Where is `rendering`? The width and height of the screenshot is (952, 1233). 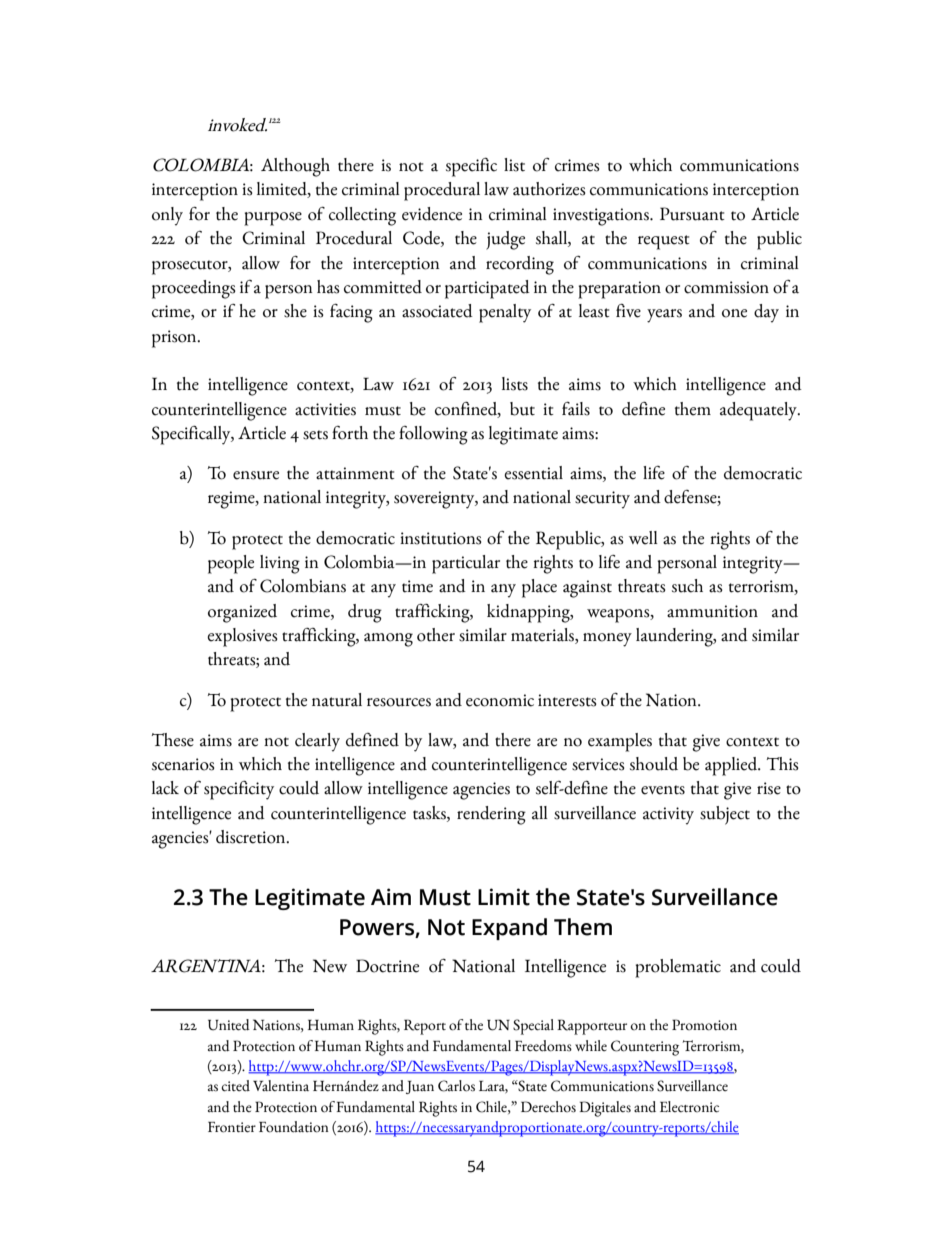 rendering is located at coordinates (491, 815).
